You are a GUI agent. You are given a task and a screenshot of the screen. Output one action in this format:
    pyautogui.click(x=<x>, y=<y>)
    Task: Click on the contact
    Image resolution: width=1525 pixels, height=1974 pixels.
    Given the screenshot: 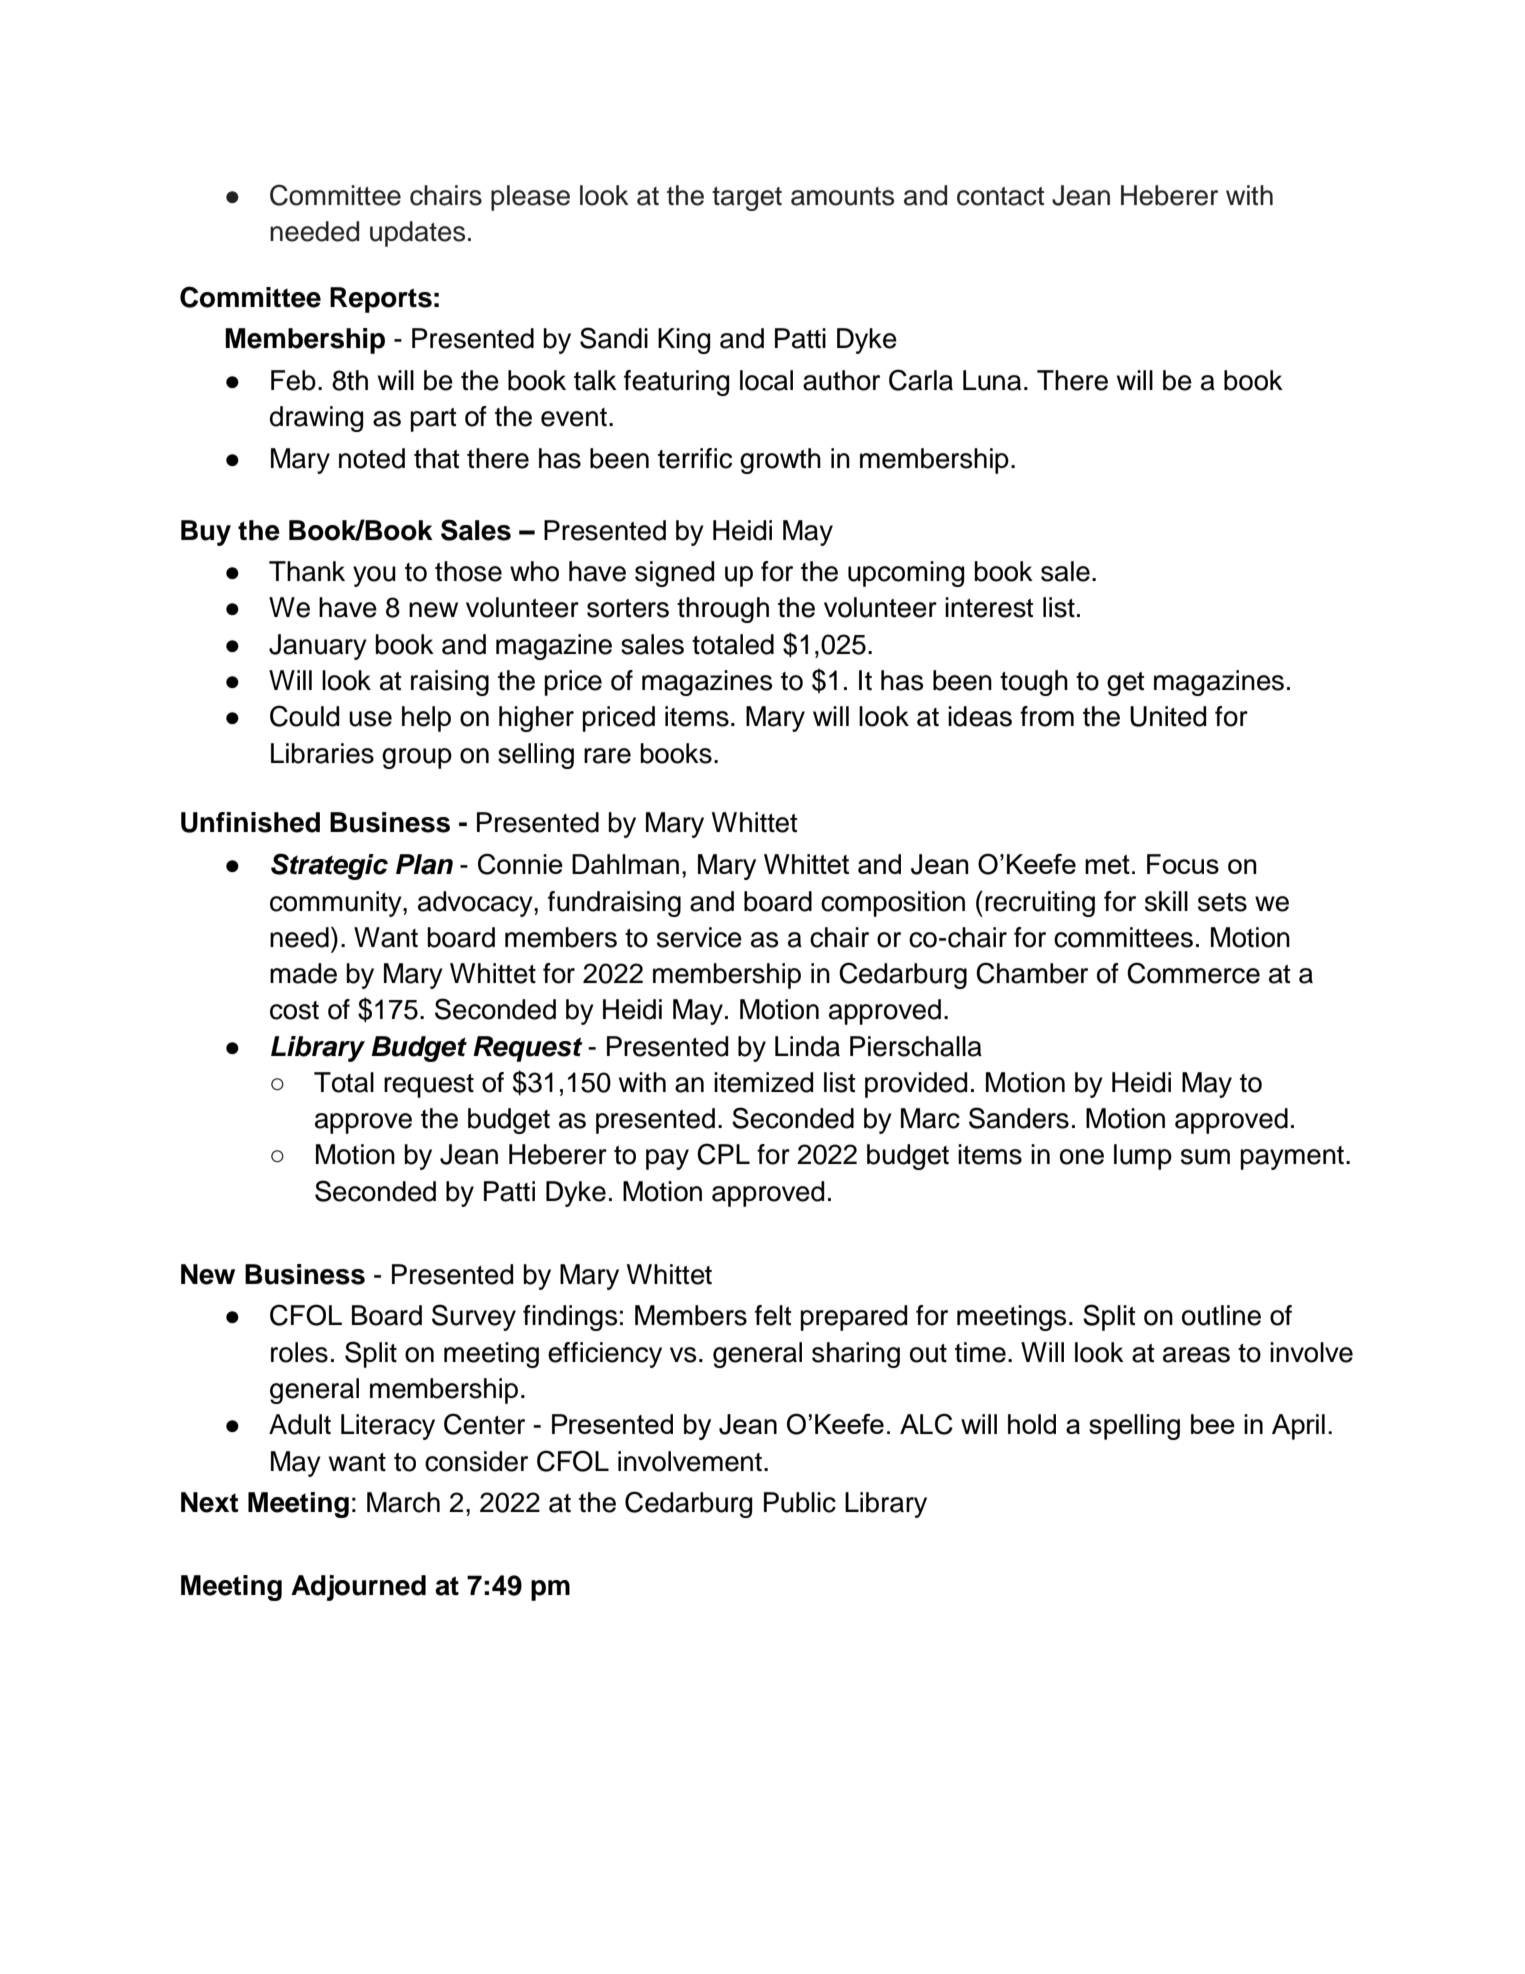 What is the action you would take?
    pyautogui.click(x=1000, y=196)
